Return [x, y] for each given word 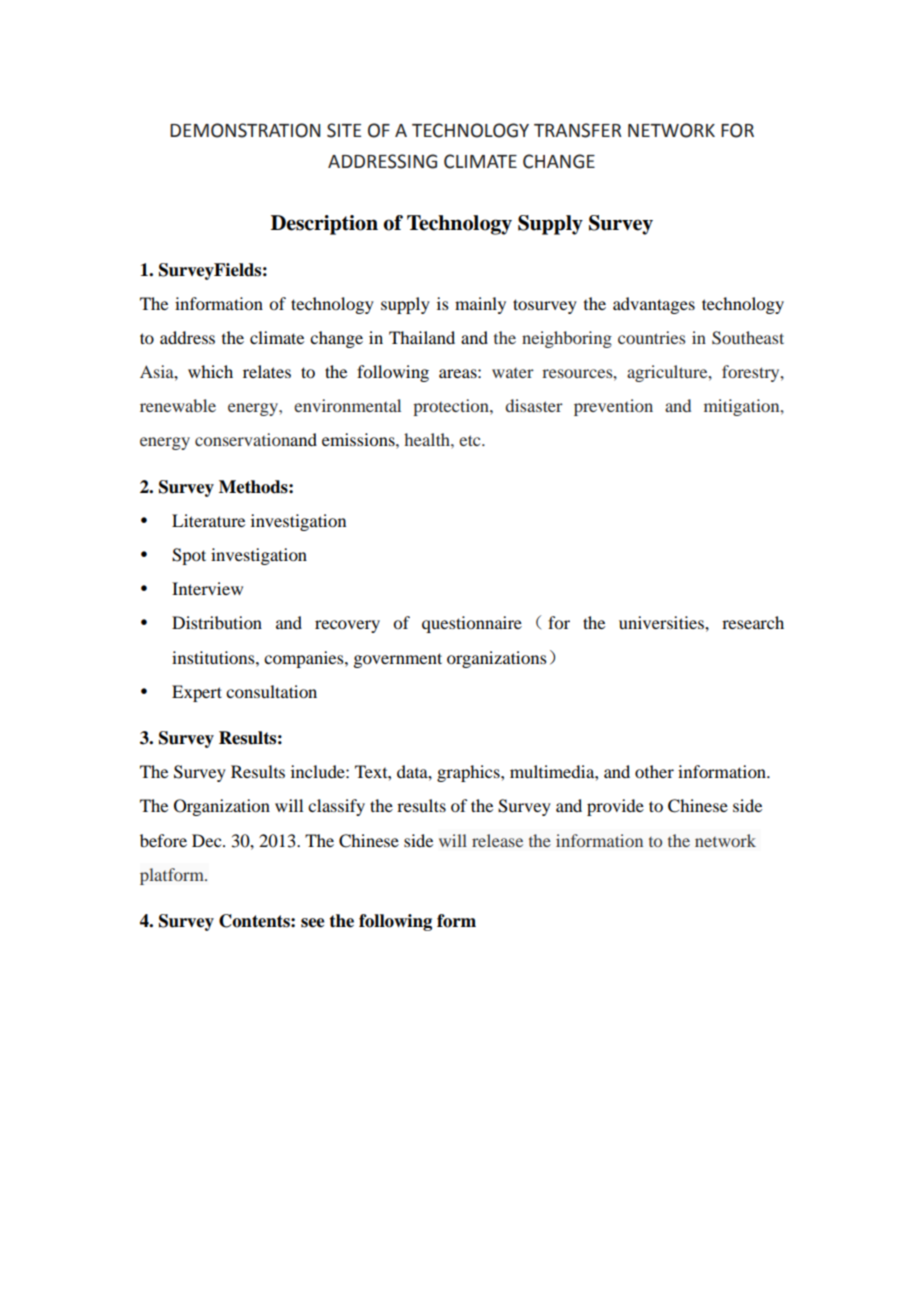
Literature [208, 520]
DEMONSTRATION [245, 130]
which [210, 371]
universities [662, 622]
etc [471, 440]
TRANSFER [578, 130]
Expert [197, 693]
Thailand [422, 337]
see [313, 923]
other [654, 771]
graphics [469, 773]
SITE [344, 130]
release [497, 840]
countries [651, 337]
